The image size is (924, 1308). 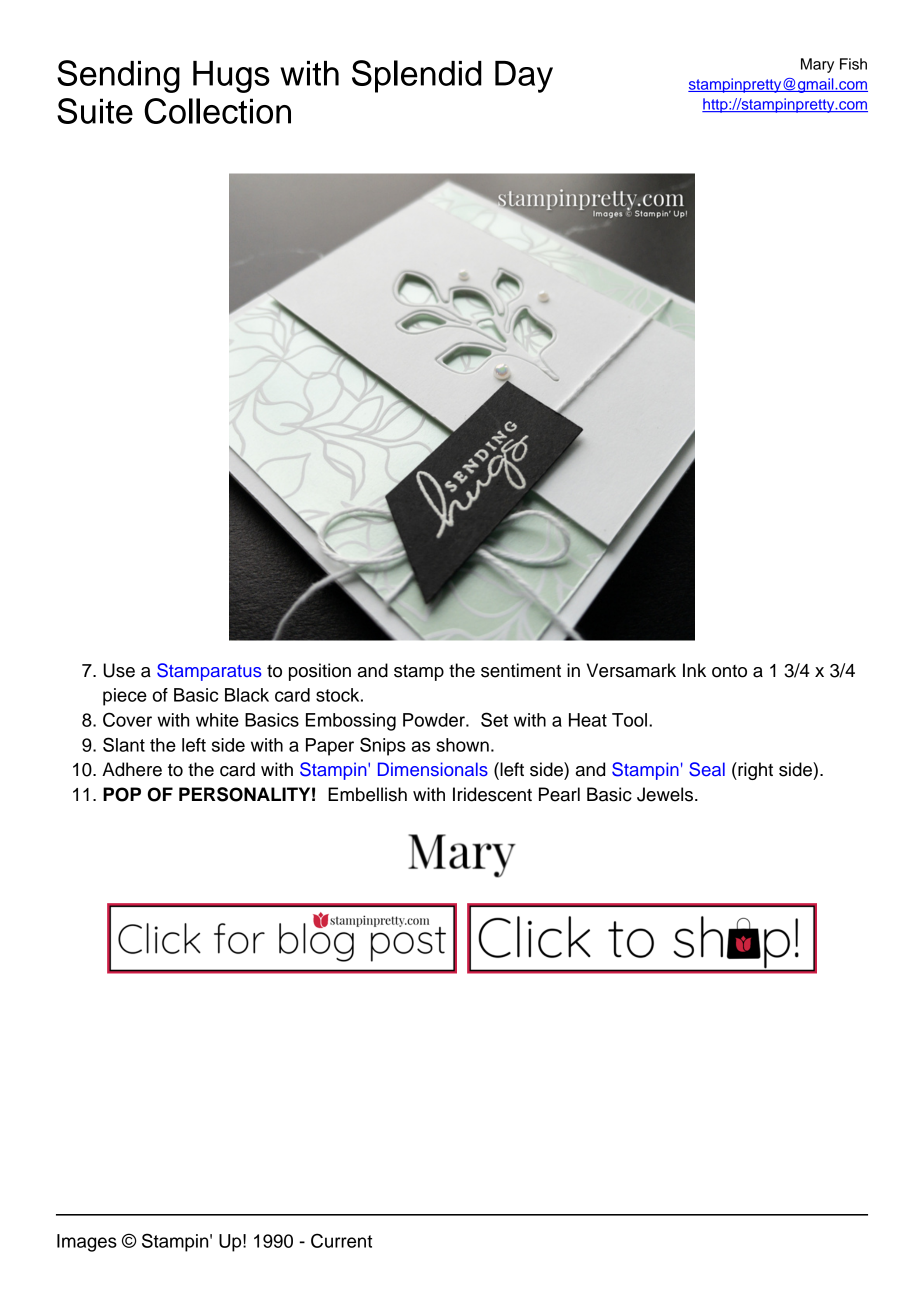 I want to click on Collection, so click(x=217, y=111).
